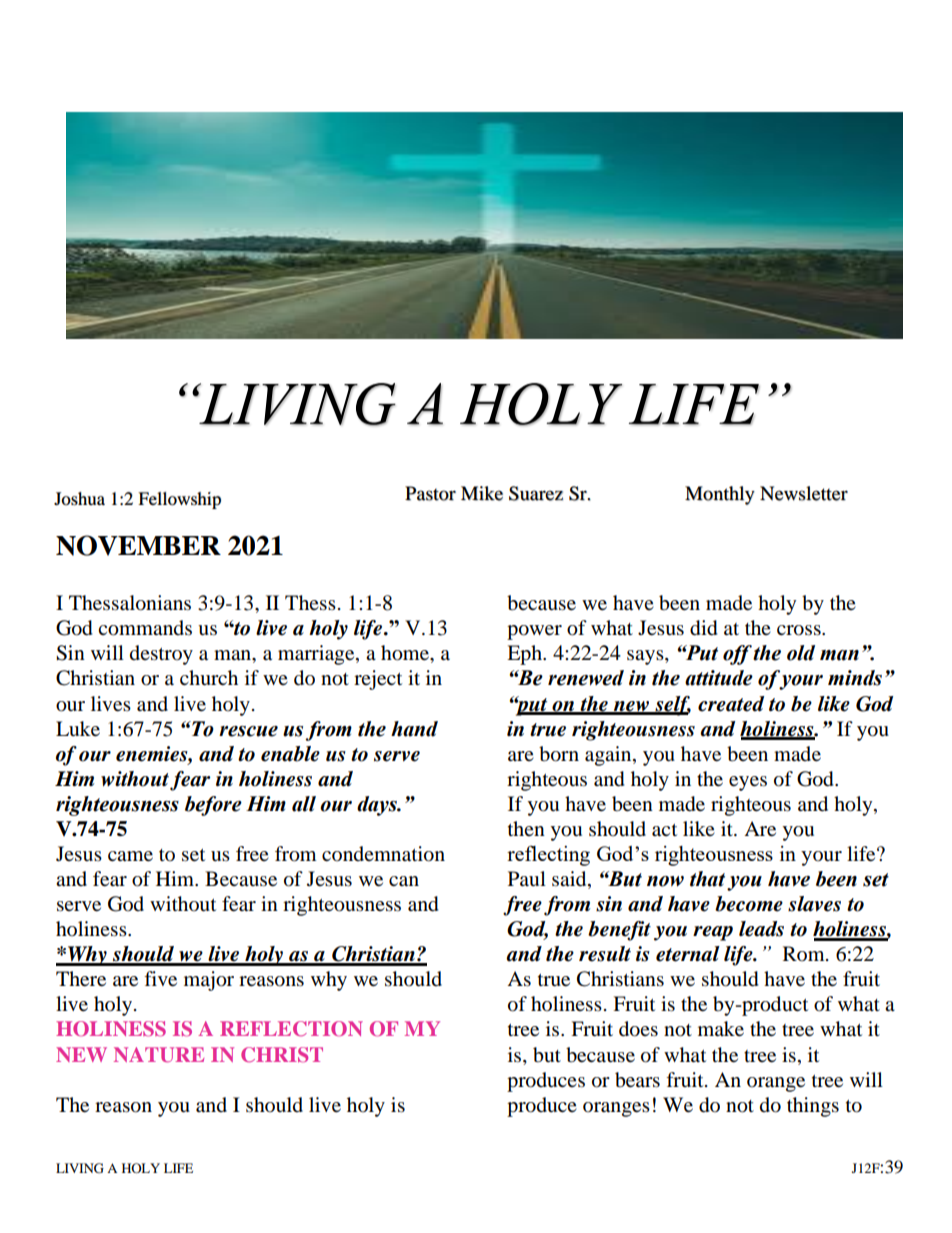  What do you see at coordinates (179, 500) in the screenshot?
I see `Fellowship` at bounding box center [179, 500].
